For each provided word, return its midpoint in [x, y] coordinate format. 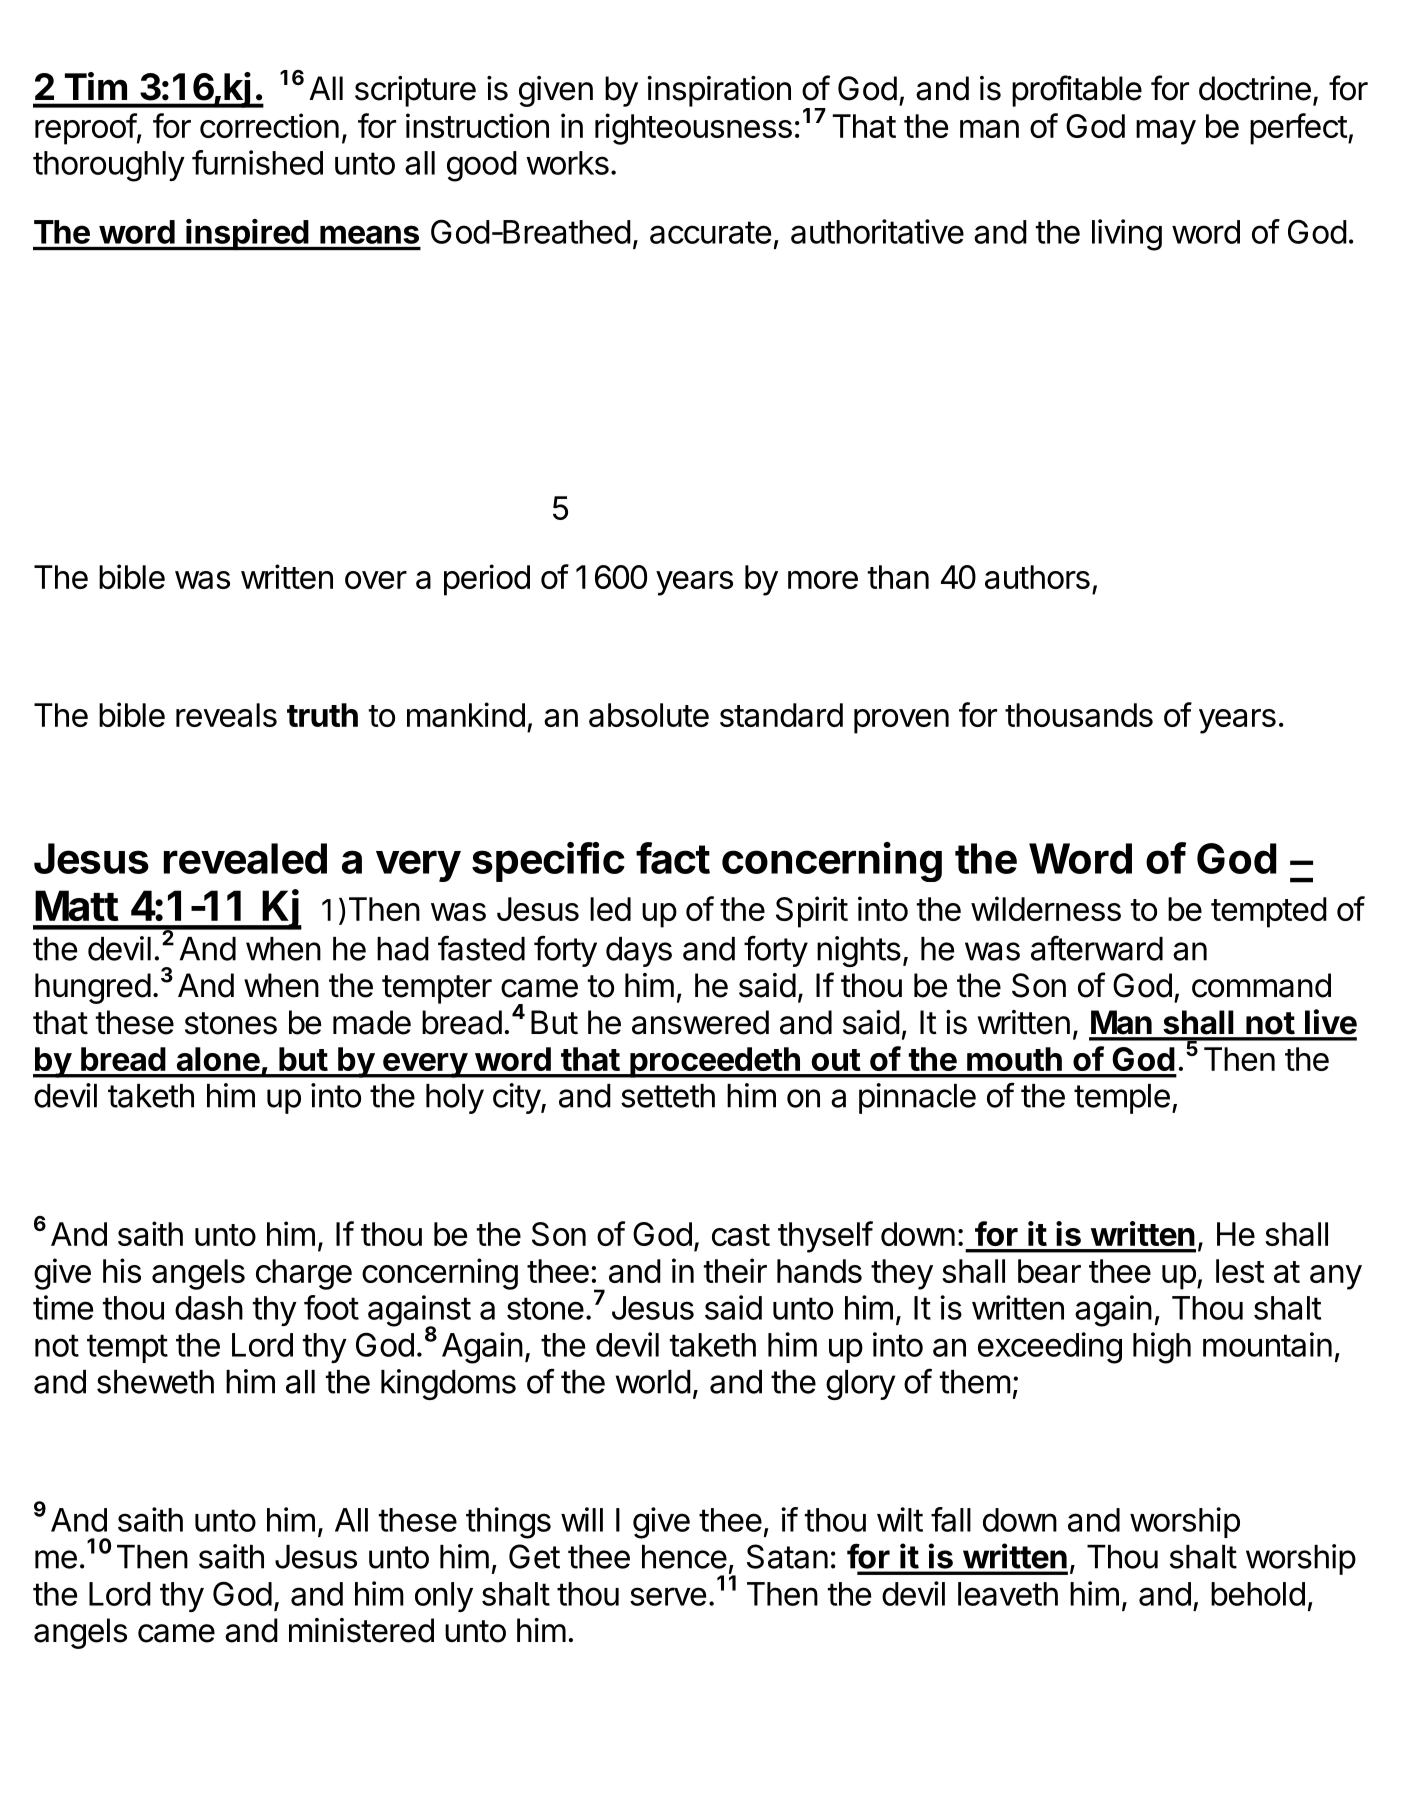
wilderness [1046, 908]
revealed [245, 858]
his [122, 1270]
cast [741, 1235]
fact [673, 858]
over [376, 580]
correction [269, 125]
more [823, 580]
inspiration [719, 91]
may [1166, 132]
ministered [361, 1630]
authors [1037, 577]
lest [1240, 1271]
